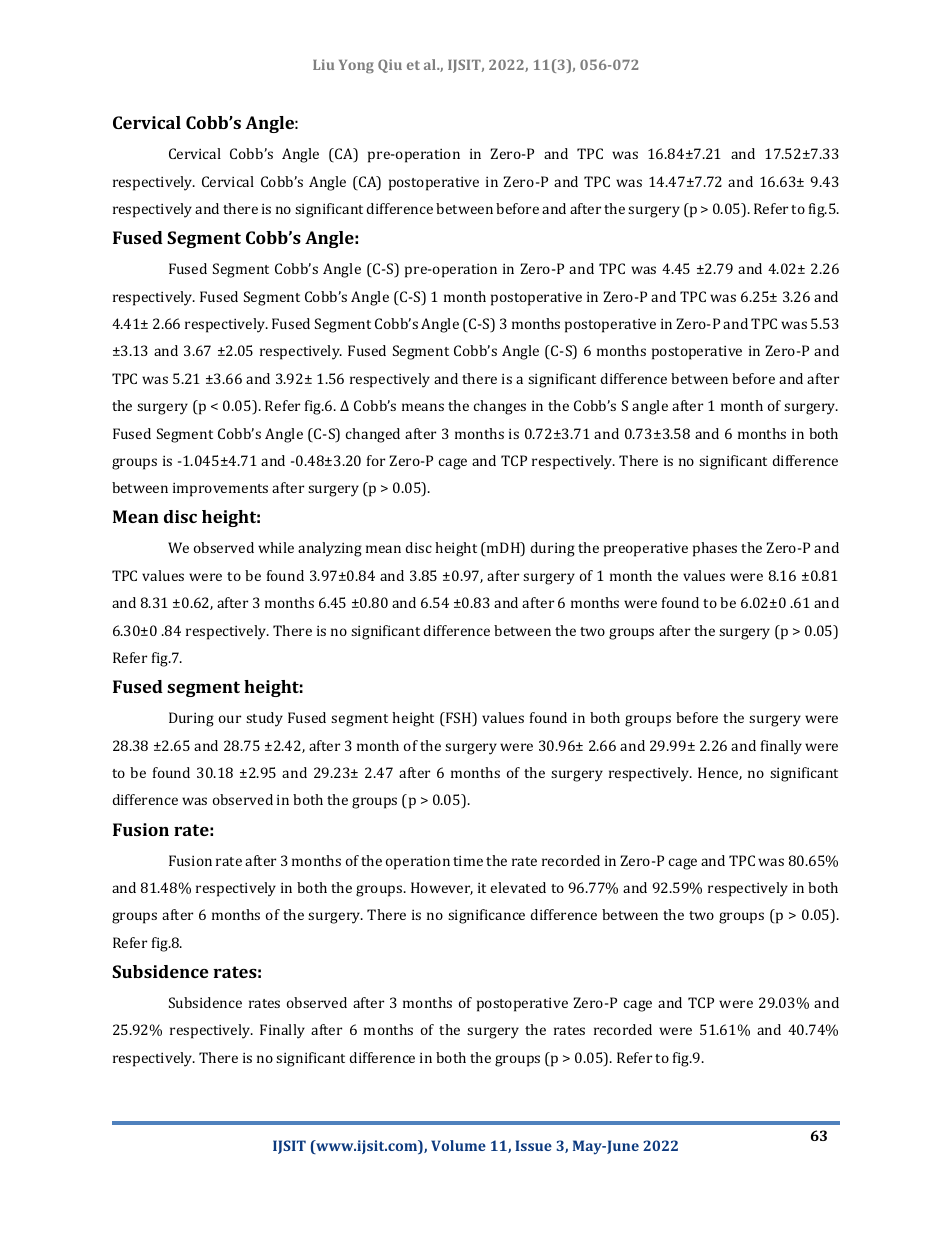  I want to click on Volume, so click(458, 1145).
